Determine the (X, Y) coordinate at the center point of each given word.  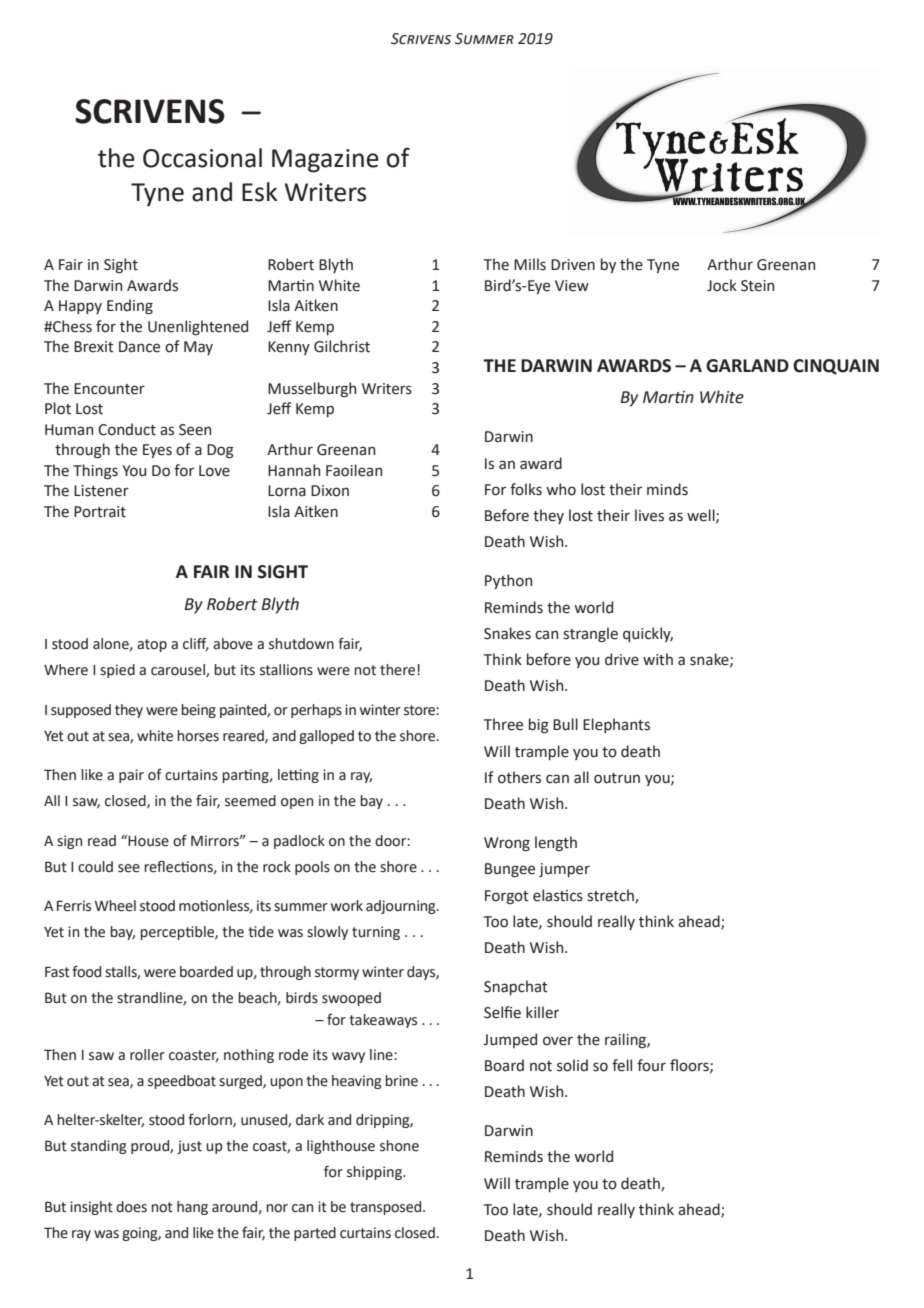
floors (690, 1066)
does (131, 1207)
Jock (722, 285)
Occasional (202, 158)
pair (131, 776)
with (658, 659)
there (399, 670)
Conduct (127, 429)
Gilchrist (342, 346)
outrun (617, 778)
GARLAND (747, 366)
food (86, 972)
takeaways (383, 1021)
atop (152, 645)
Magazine (325, 161)
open (297, 803)
